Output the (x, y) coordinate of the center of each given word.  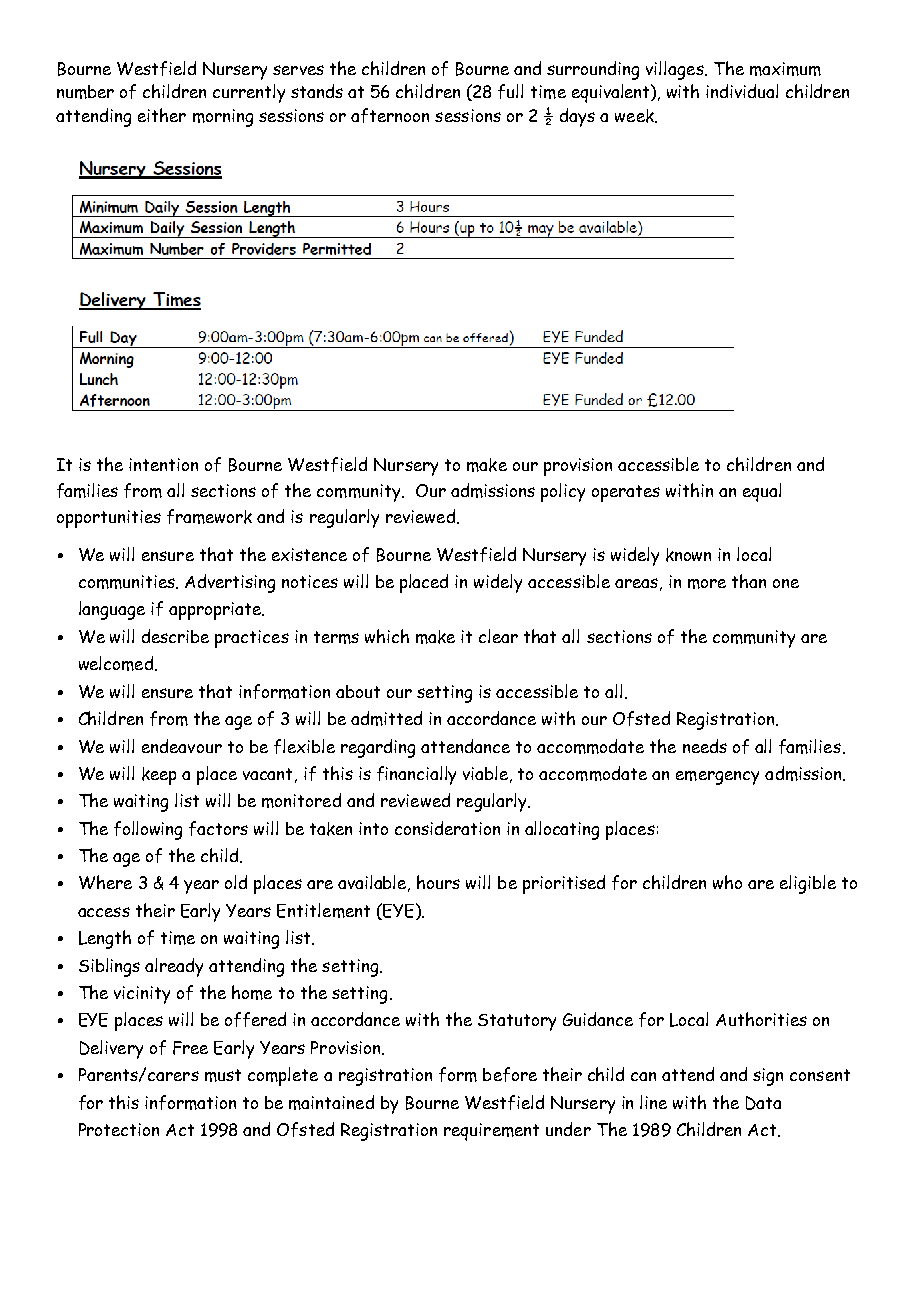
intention (163, 464)
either (162, 115)
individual (742, 91)
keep (159, 776)
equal (762, 492)
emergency (717, 778)
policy (563, 492)
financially (416, 775)
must (223, 1075)
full (510, 91)
